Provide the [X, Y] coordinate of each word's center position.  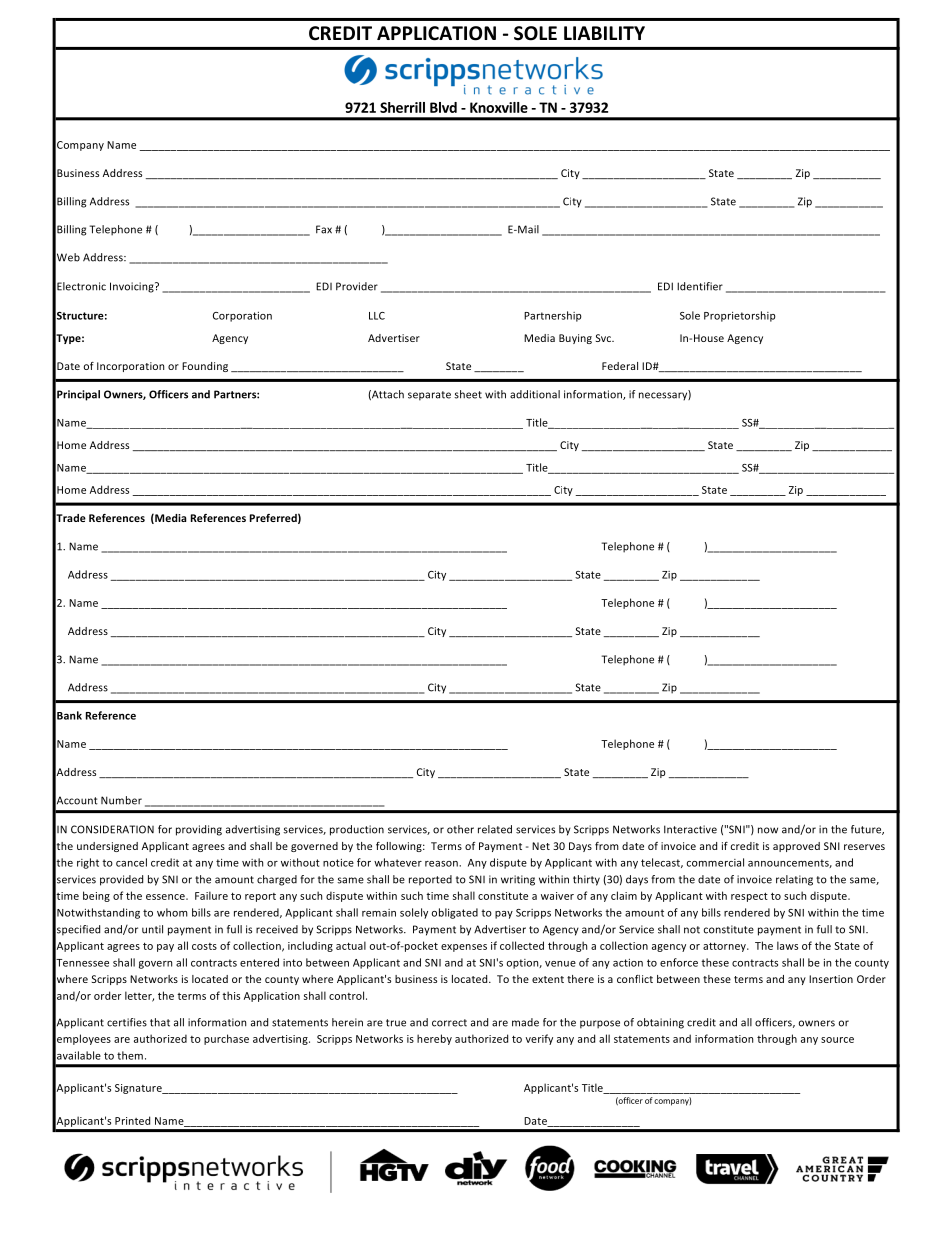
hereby [434, 1039]
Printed [132, 1120]
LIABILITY [604, 33]
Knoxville [499, 107]
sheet [468, 394]
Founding [205, 367]
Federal [620, 366]
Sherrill [402, 107]
